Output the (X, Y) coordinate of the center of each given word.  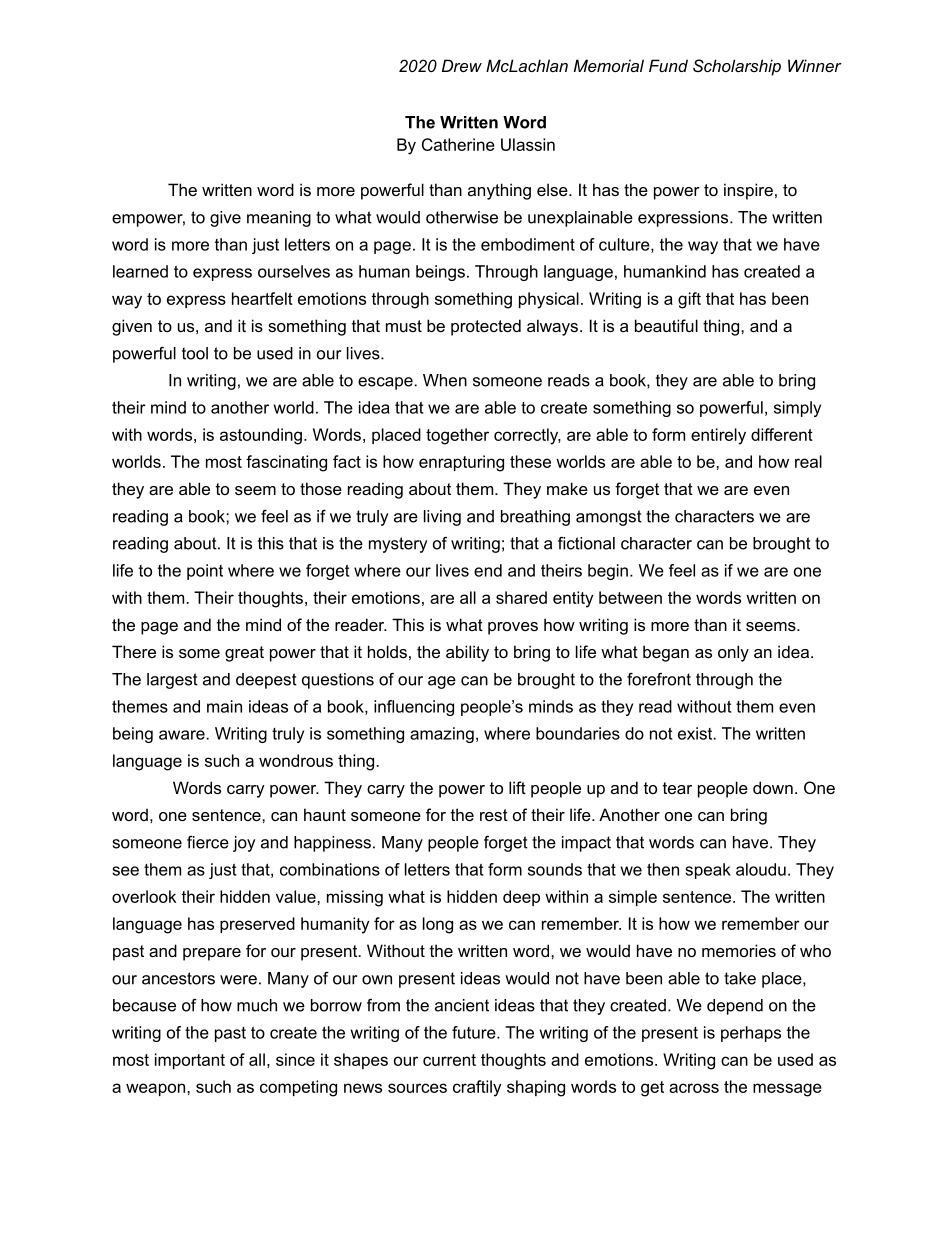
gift (689, 300)
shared (521, 597)
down (773, 787)
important (190, 1061)
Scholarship (737, 67)
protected (486, 327)
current (449, 1060)
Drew (462, 65)
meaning (279, 219)
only (733, 653)
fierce (208, 842)
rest (494, 815)
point (205, 572)
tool (195, 353)
